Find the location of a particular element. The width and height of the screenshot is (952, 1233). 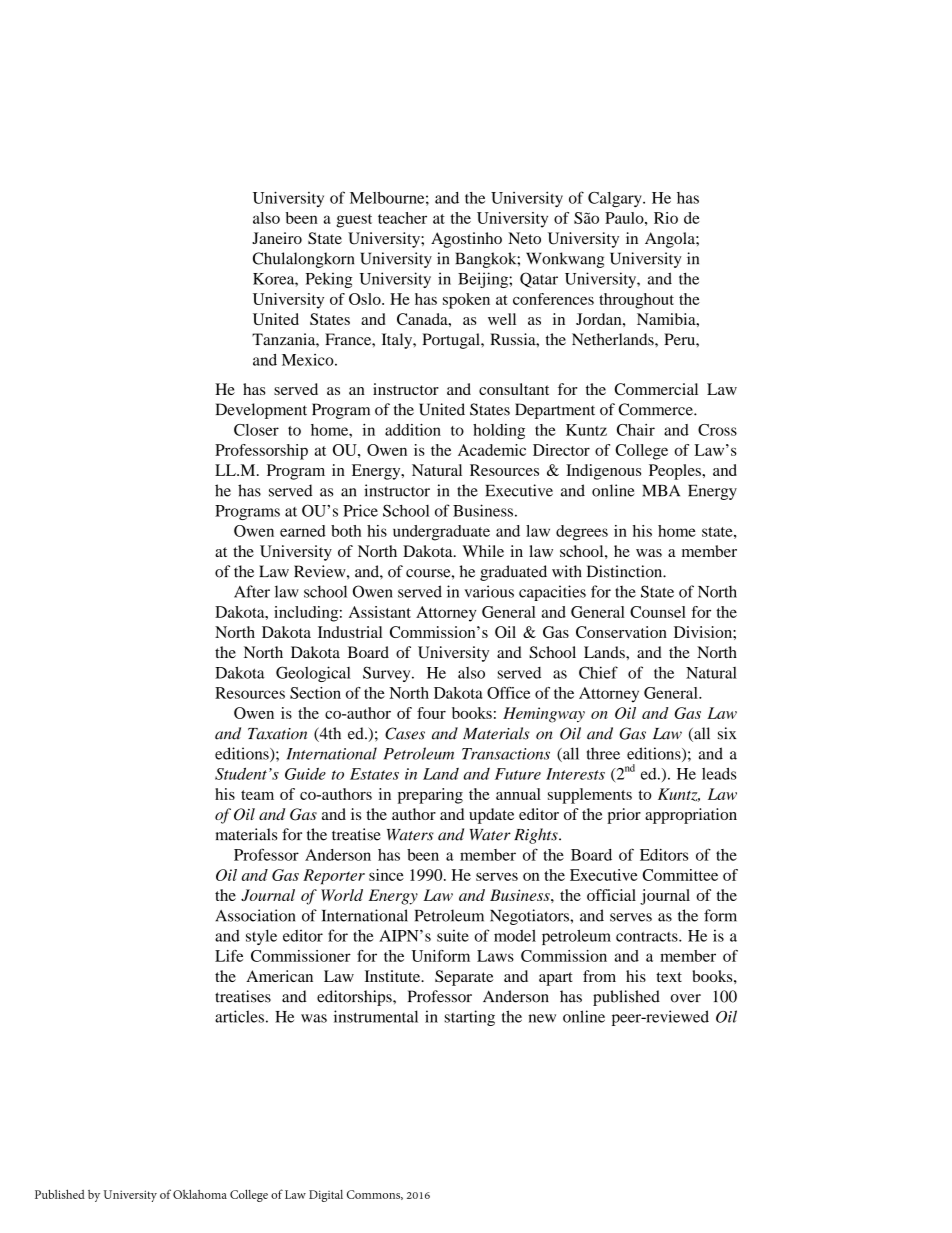

earned is located at coordinates (303, 531).
